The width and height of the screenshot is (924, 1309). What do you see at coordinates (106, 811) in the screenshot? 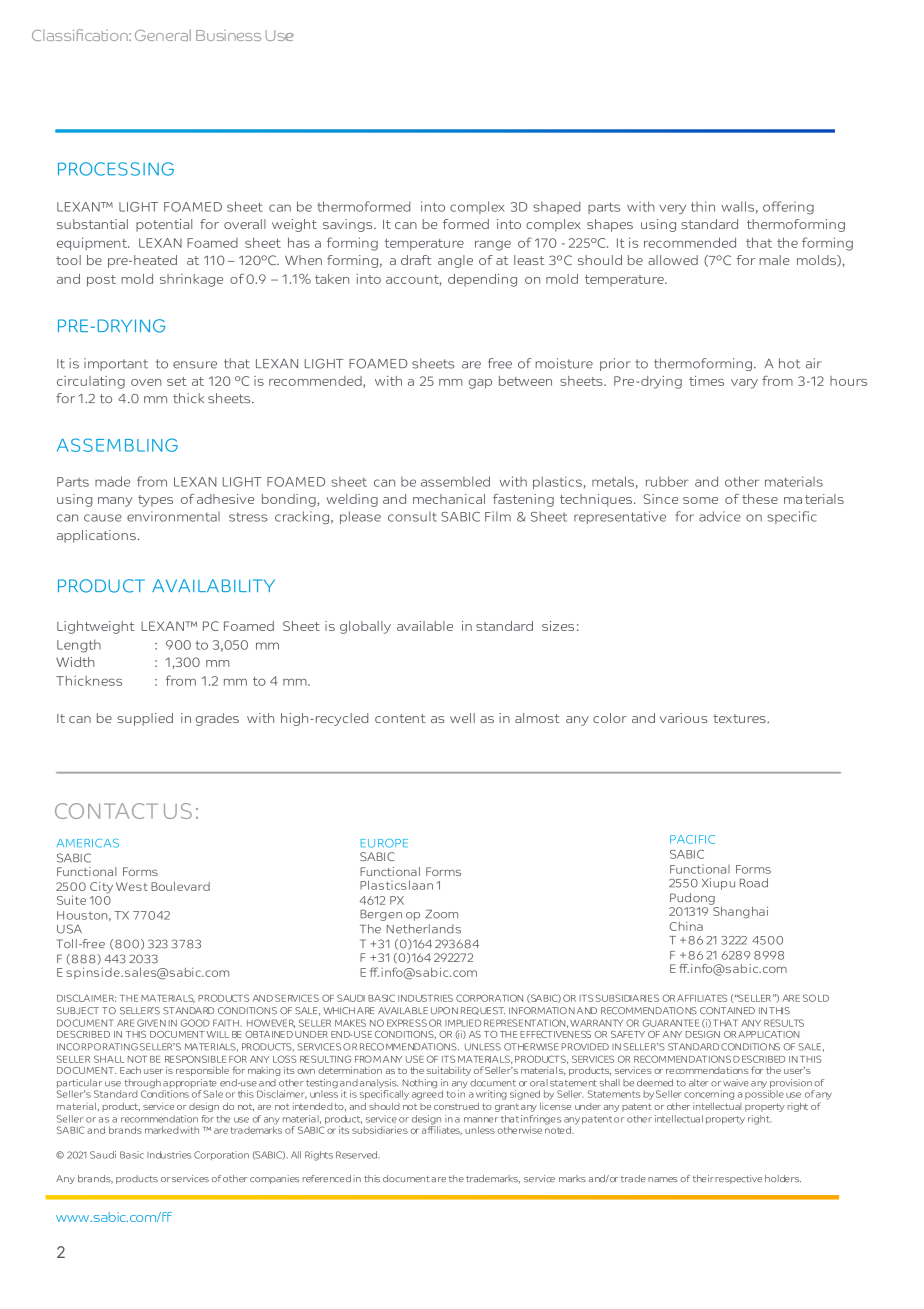
I see `CONTACT` at bounding box center [106, 811].
